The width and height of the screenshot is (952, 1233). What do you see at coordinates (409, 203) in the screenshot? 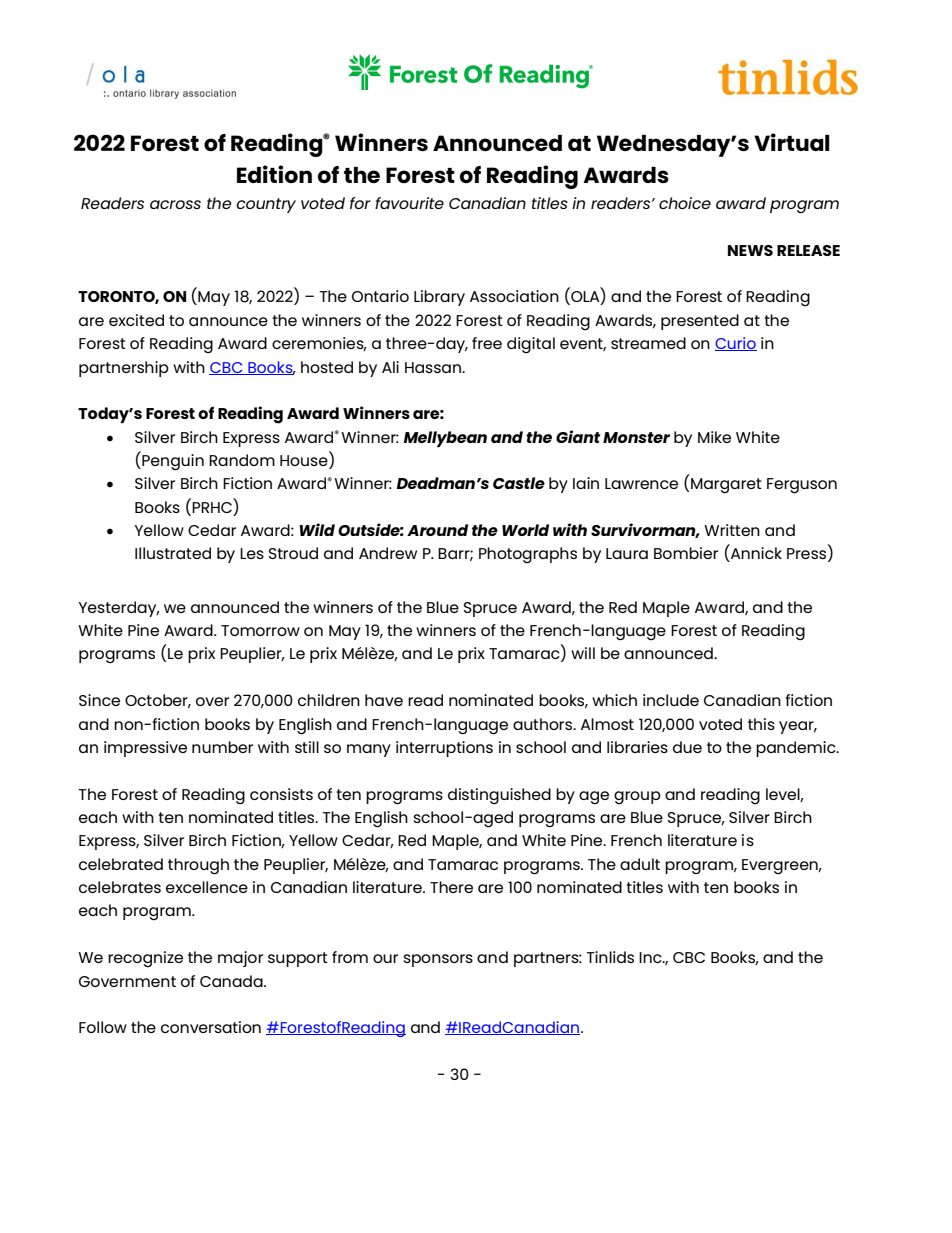
I see `favourite` at bounding box center [409, 203].
